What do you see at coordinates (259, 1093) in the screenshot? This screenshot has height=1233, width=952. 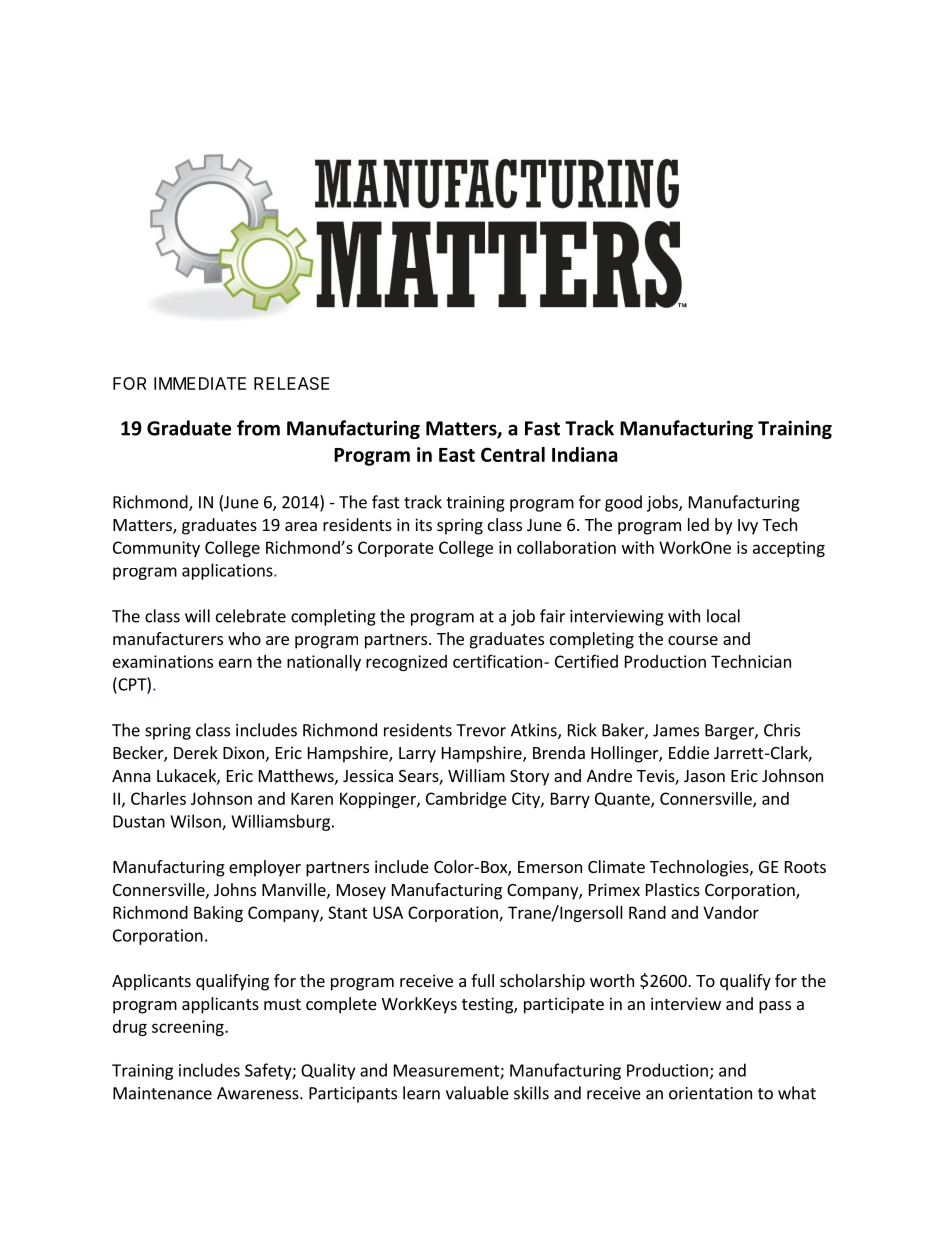 I see `Awareness` at bounding box center [259, 1093].
